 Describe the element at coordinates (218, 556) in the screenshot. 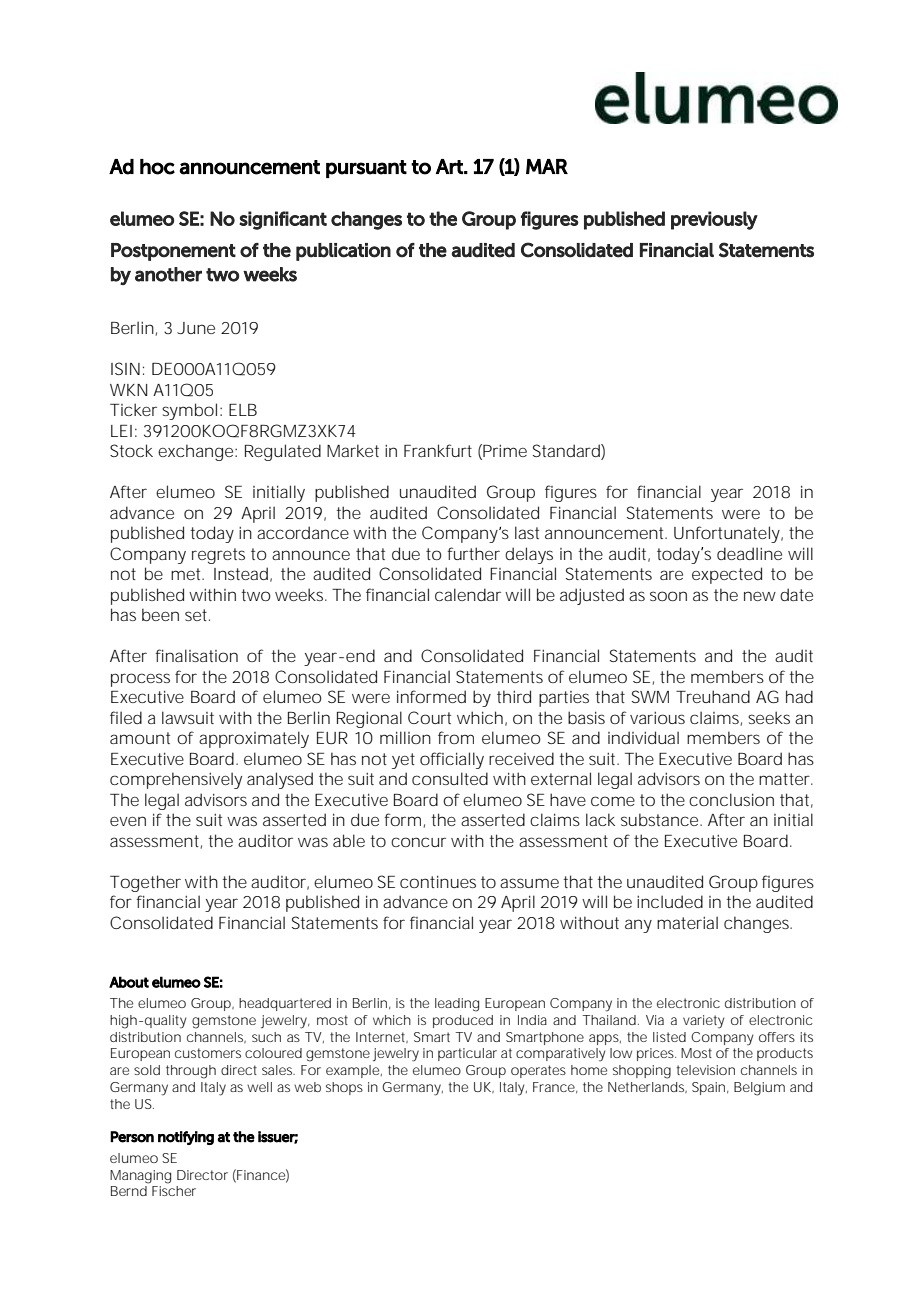

I see `regrets` at that location.
